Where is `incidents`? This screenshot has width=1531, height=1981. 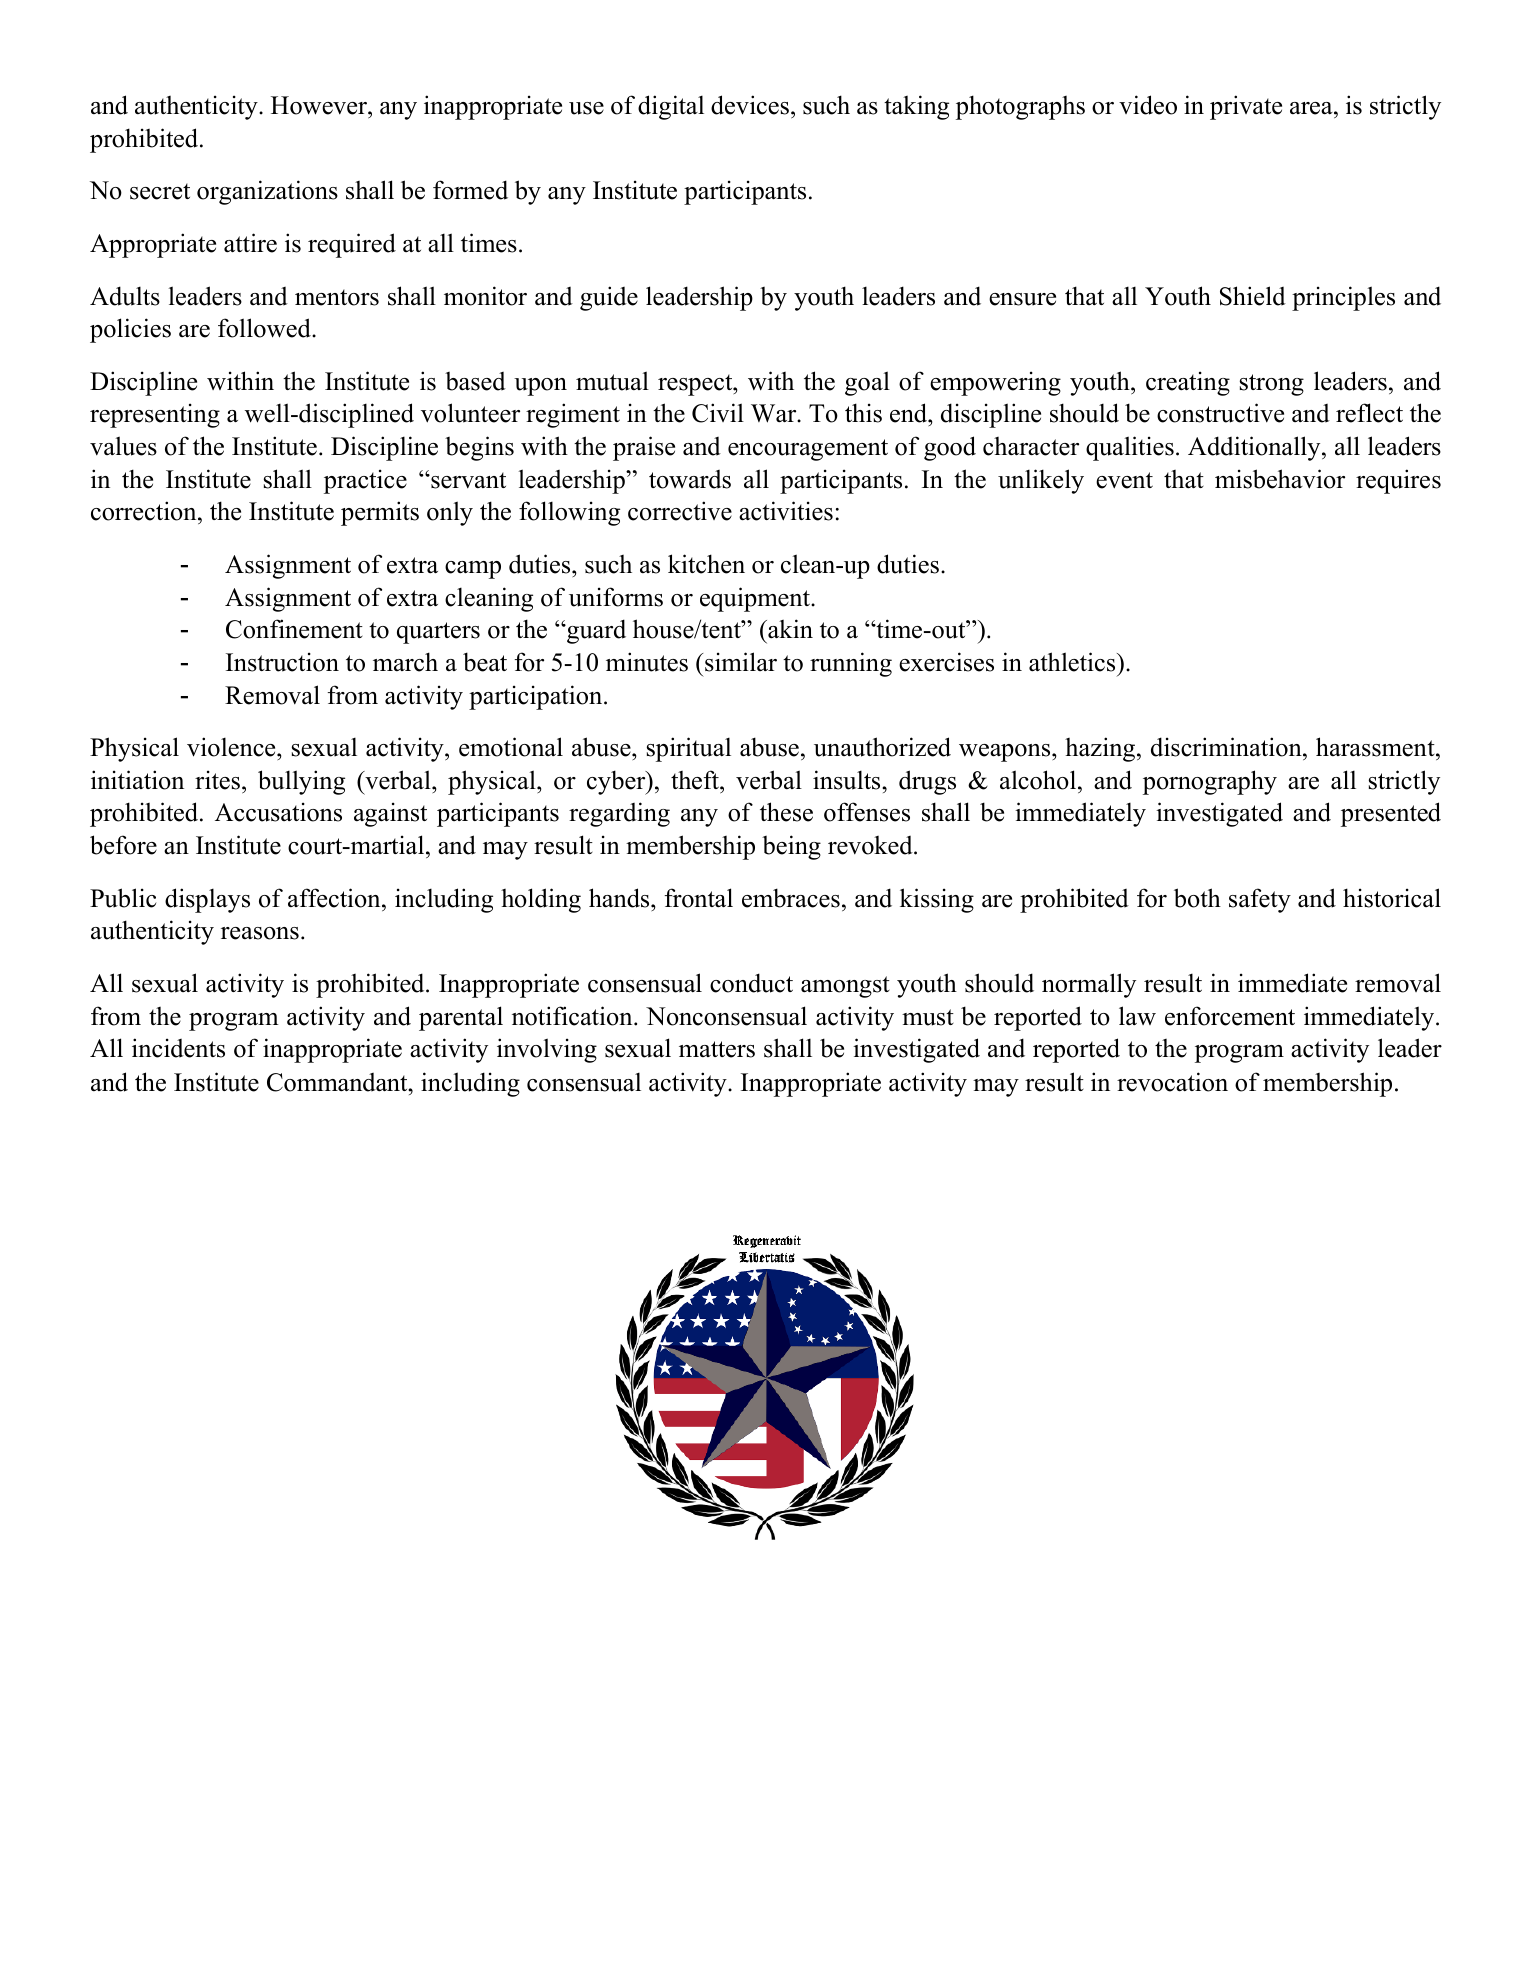
incidents is located at coordinates (178, 1048).
